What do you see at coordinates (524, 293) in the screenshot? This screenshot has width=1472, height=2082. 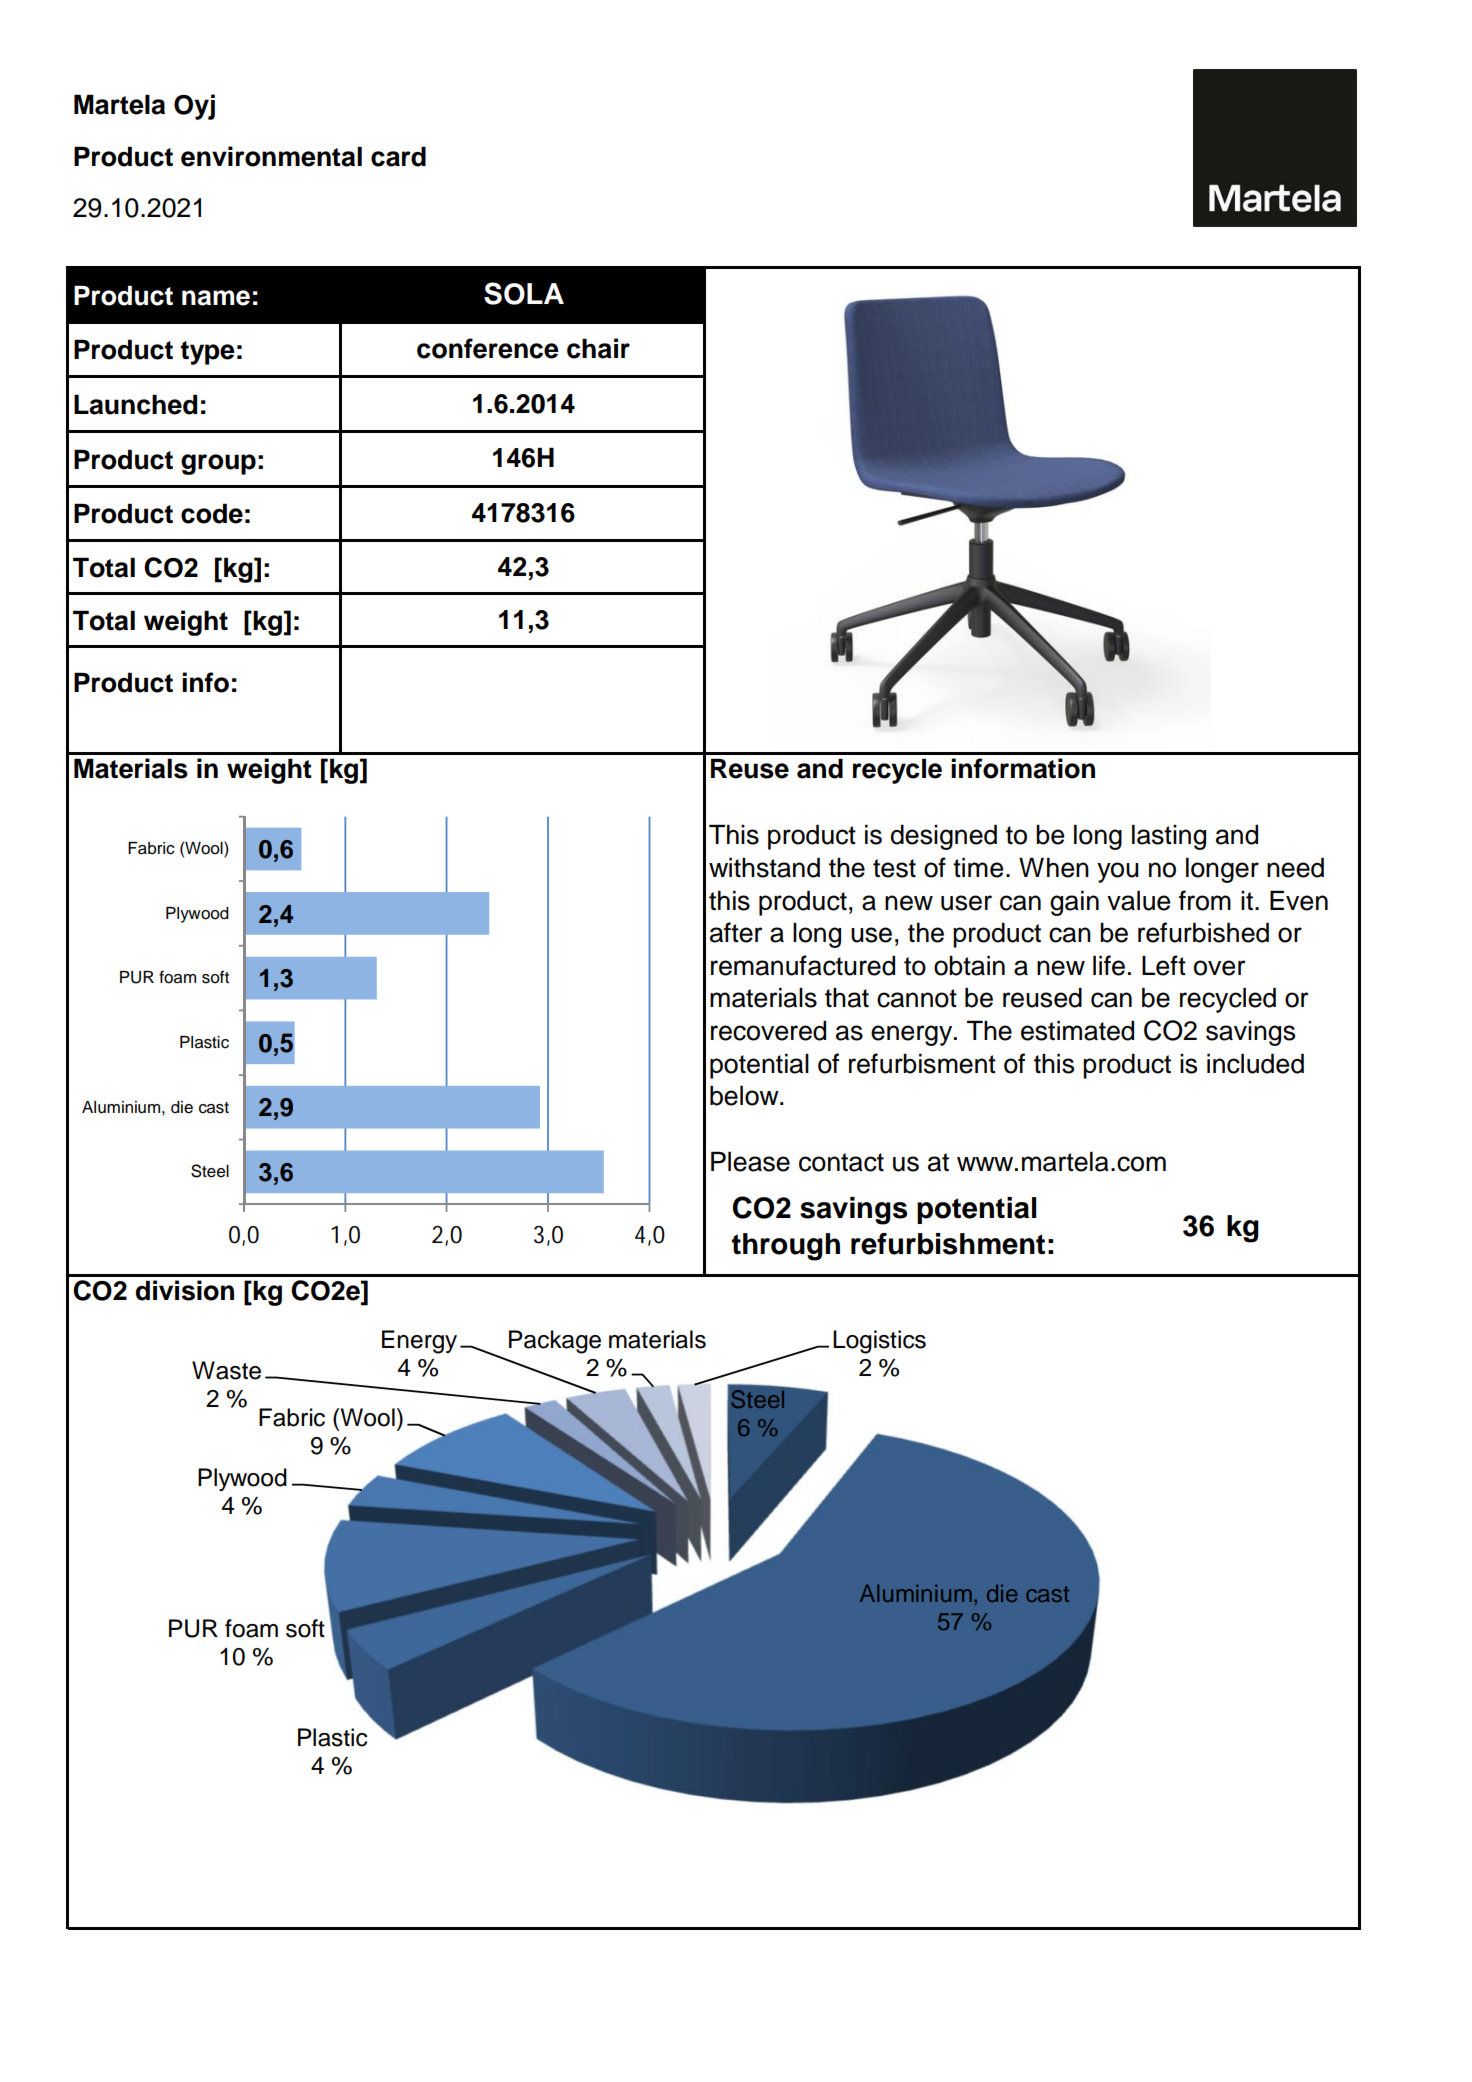 I see `SOLA` at bounding box center [524, 293].
